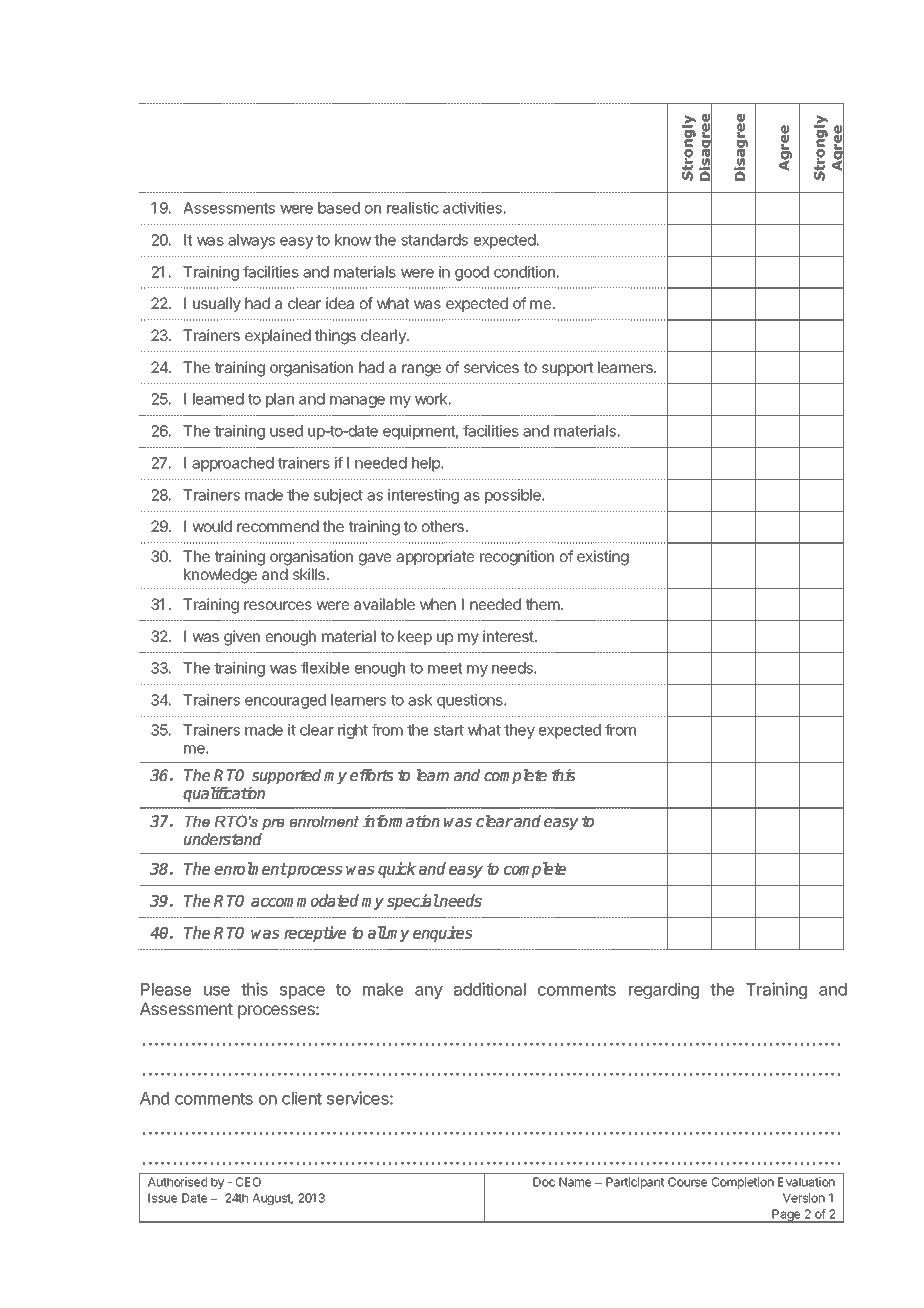 This screenshot has height=1308, width=924. I want to click on always, so click(251, 241).
